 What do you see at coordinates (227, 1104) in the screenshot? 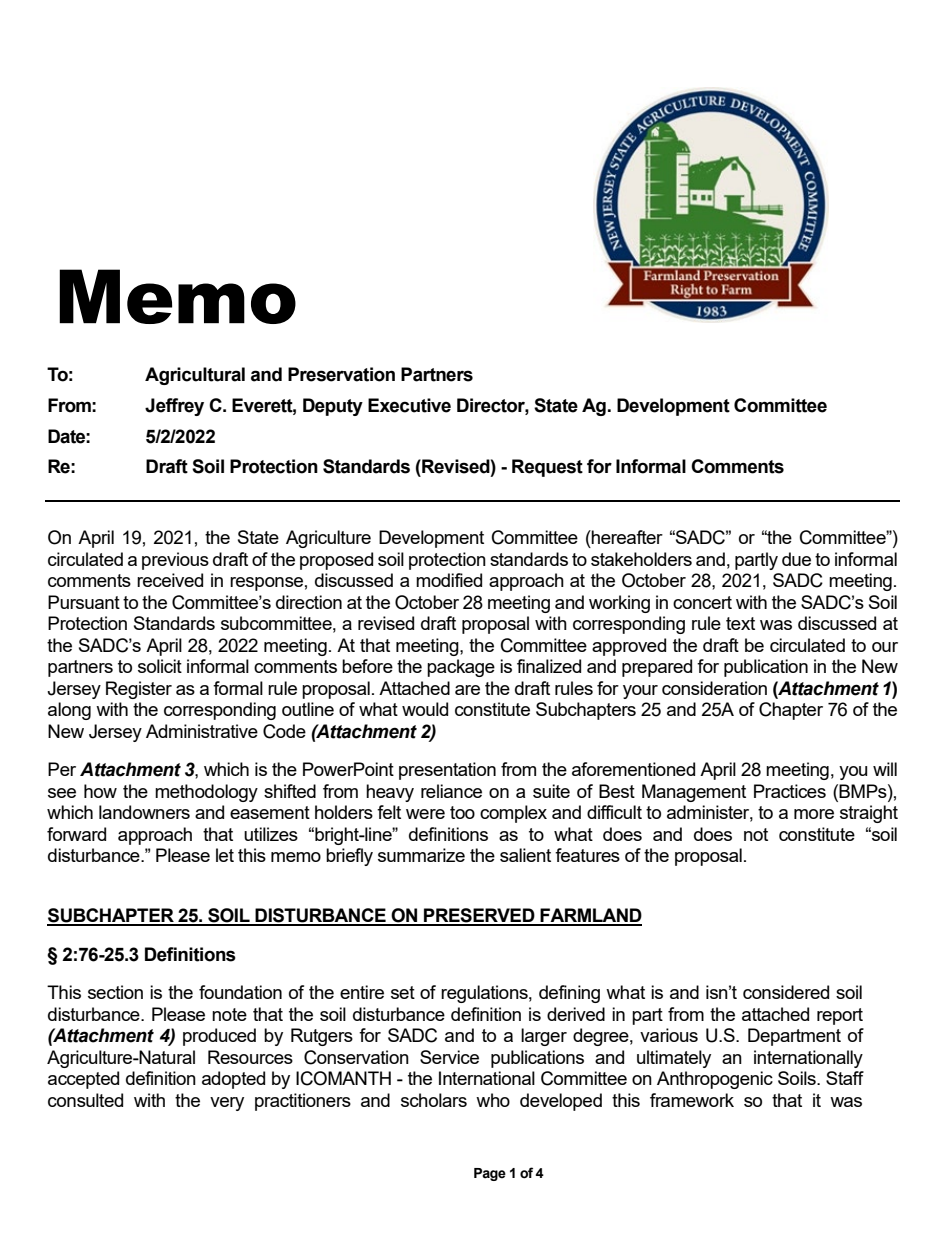
I see `very` at bounding box center [227, 1104].
